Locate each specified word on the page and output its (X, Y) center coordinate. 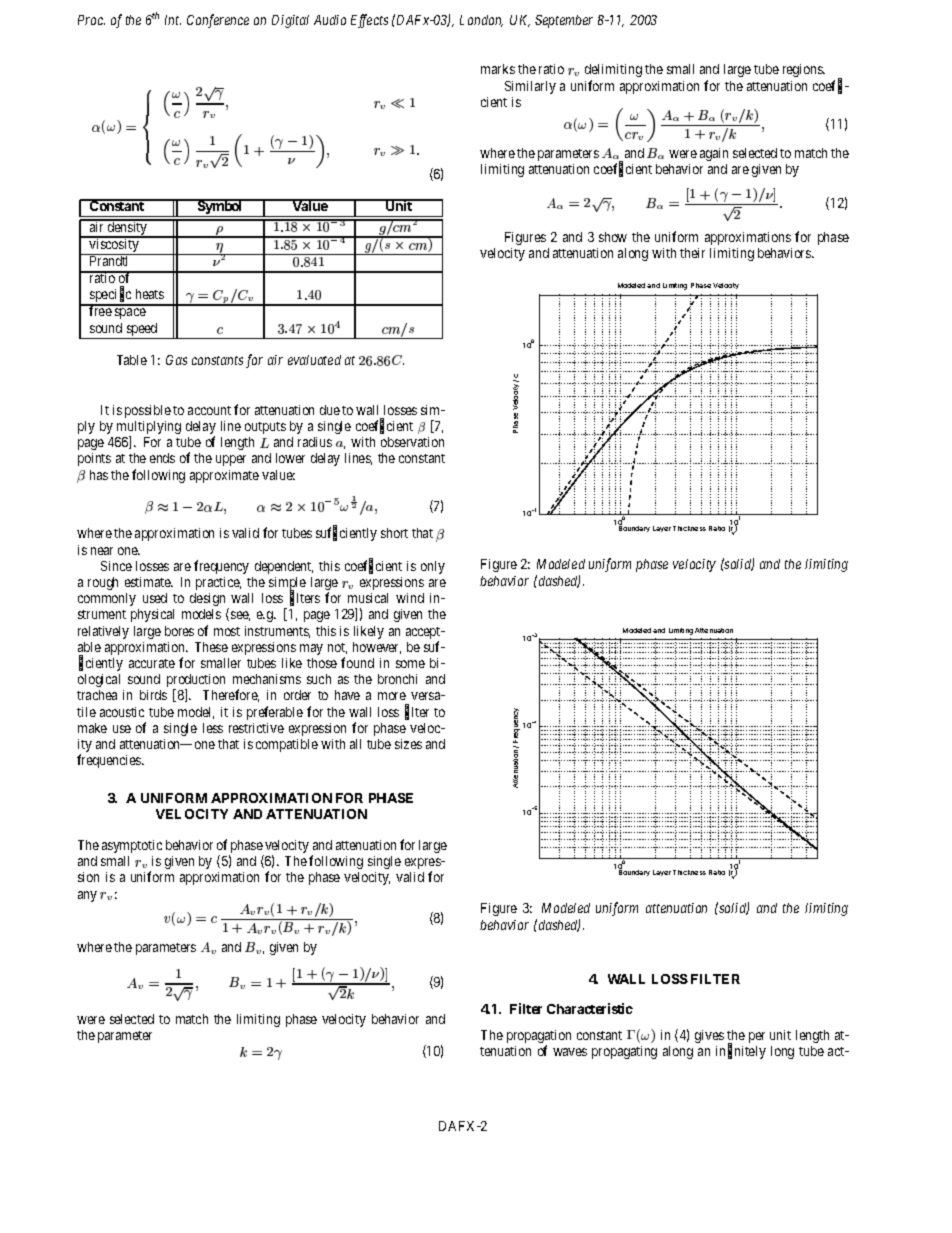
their (692, 253)
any (87, 896)
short (394, 533)
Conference (218, 21)
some (410, 664)
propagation (539, 1038)
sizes (408, 744)
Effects (369, 21)
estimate (149, 582)
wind (410, 598)
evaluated (314, 360)
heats (150, 294)
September (564, 21)
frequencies (110, 761)
